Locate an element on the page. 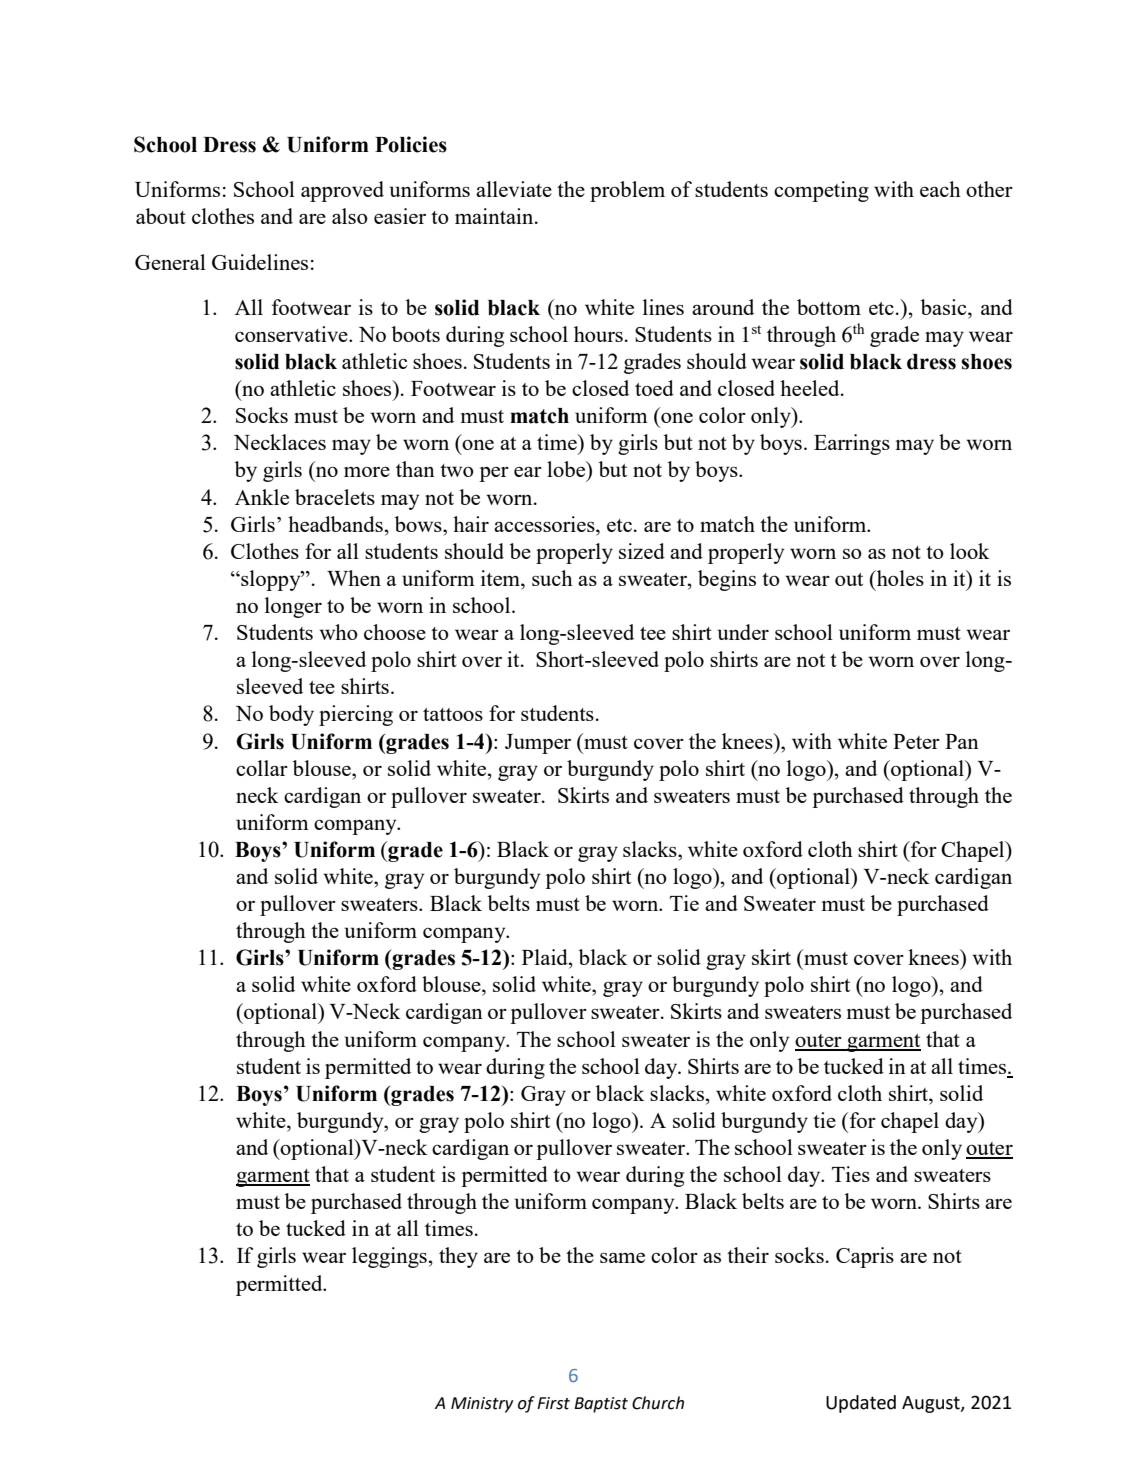  leggings is located at coordinates (389, 1257).
